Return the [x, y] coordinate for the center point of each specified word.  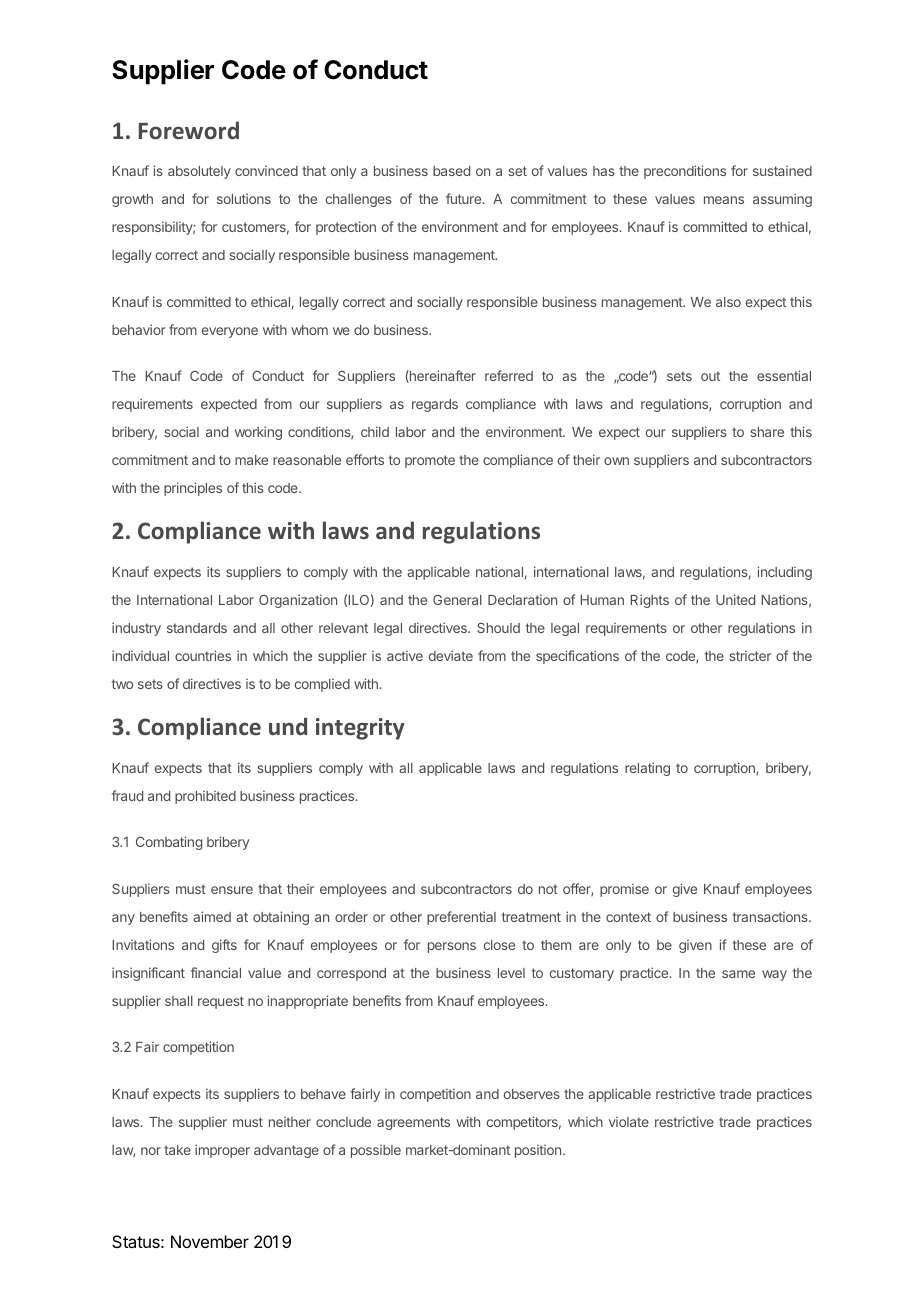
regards [435, 405]
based [451, 171]
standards [197, 628]
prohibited [205, 797]
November [210, 1241]
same [738, 974]
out [710, 376]
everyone [230, 332]
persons [452, 947]
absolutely [199, 172]
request [221, 1002]
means [724, 200]
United [735, 599]
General [457, 600]
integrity [360, 729]
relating [647, 769]
